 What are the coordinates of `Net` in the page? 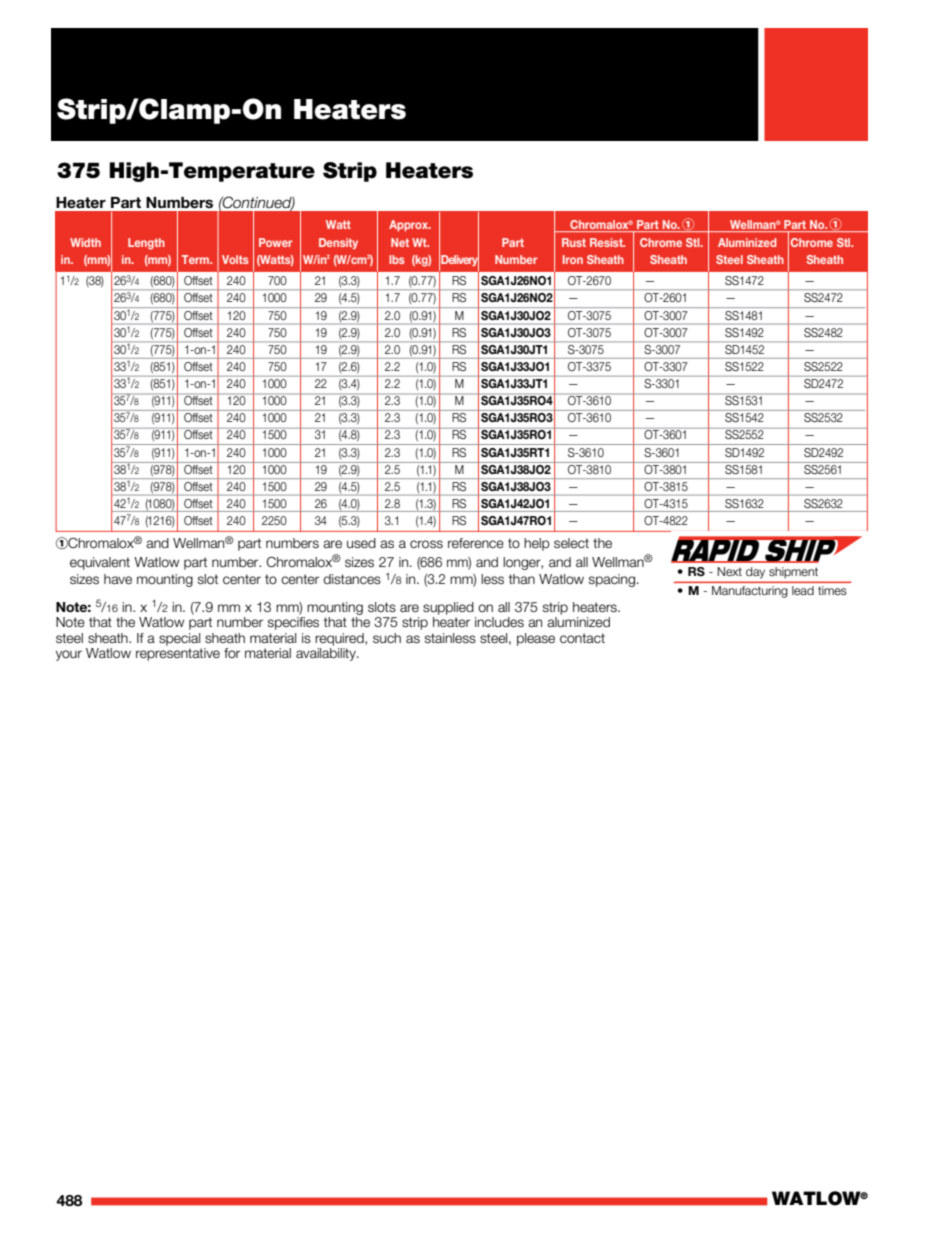 It's located at (400, 242).
